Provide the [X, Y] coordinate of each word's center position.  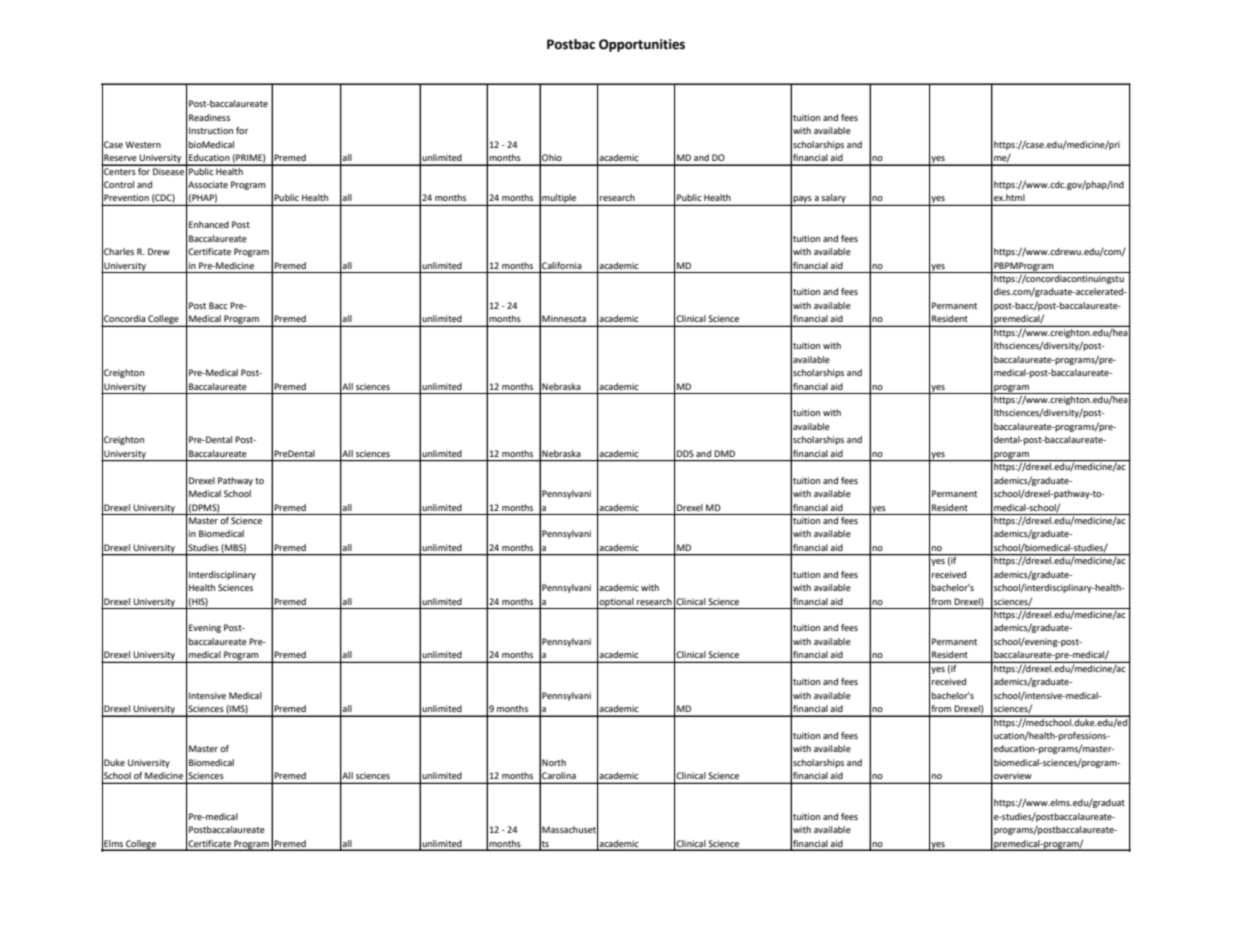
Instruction [211, 130]
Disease [168, 170]
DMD [724, 453]
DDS [685, 453]
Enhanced [209, 224]
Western [143, 144]
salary [834, 200]
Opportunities [642, 45]
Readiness [209, 117]
